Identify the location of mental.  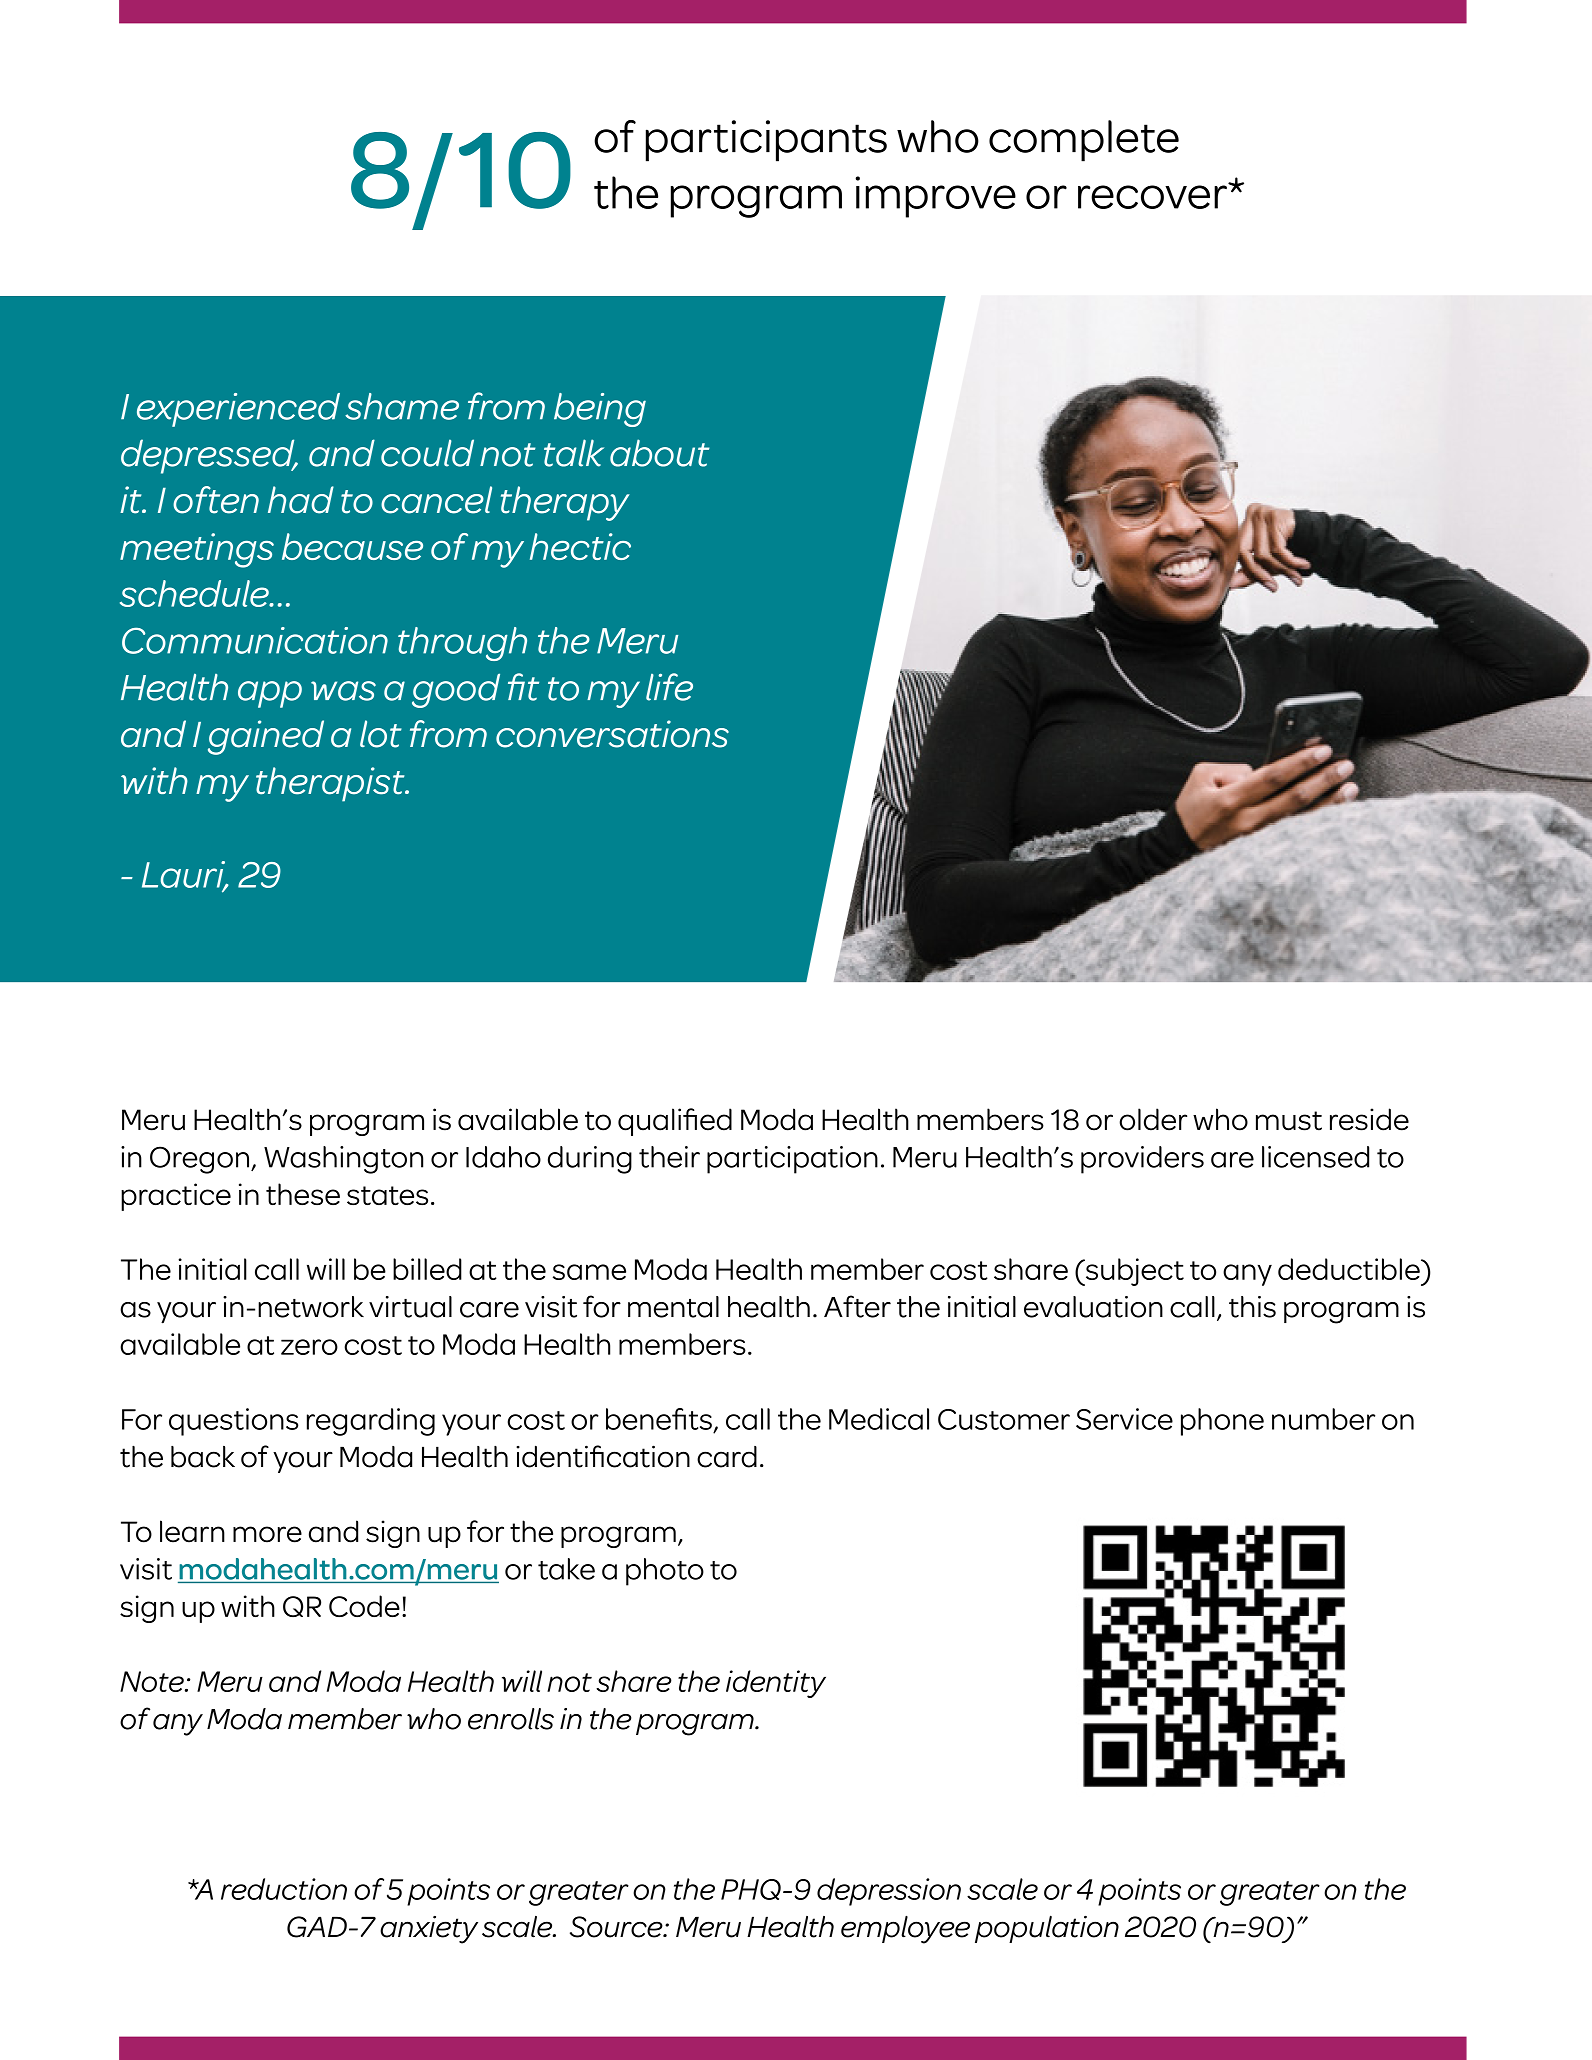
(673, 1307).
